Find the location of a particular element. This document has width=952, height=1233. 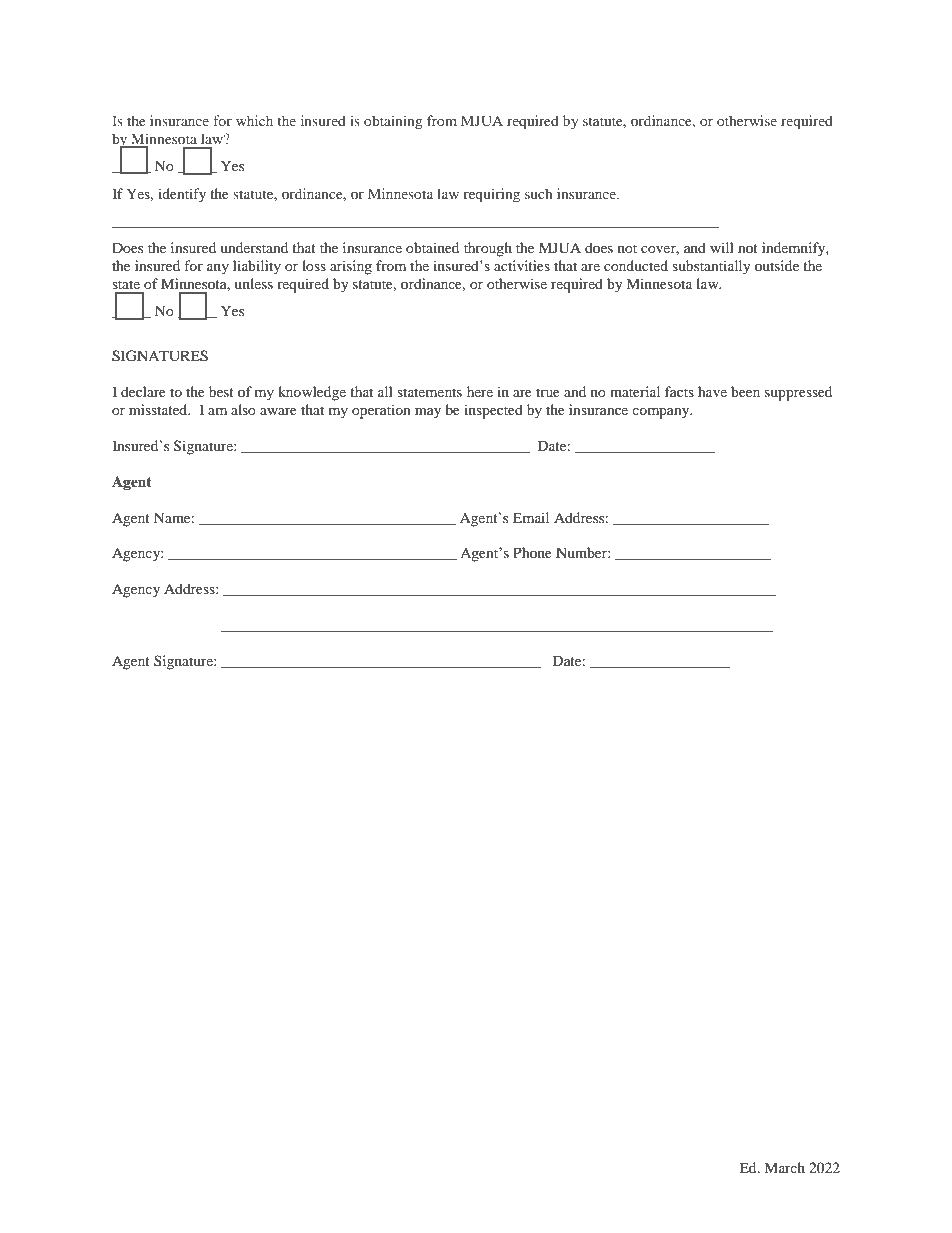

have is located at coordinates (712, 391).
